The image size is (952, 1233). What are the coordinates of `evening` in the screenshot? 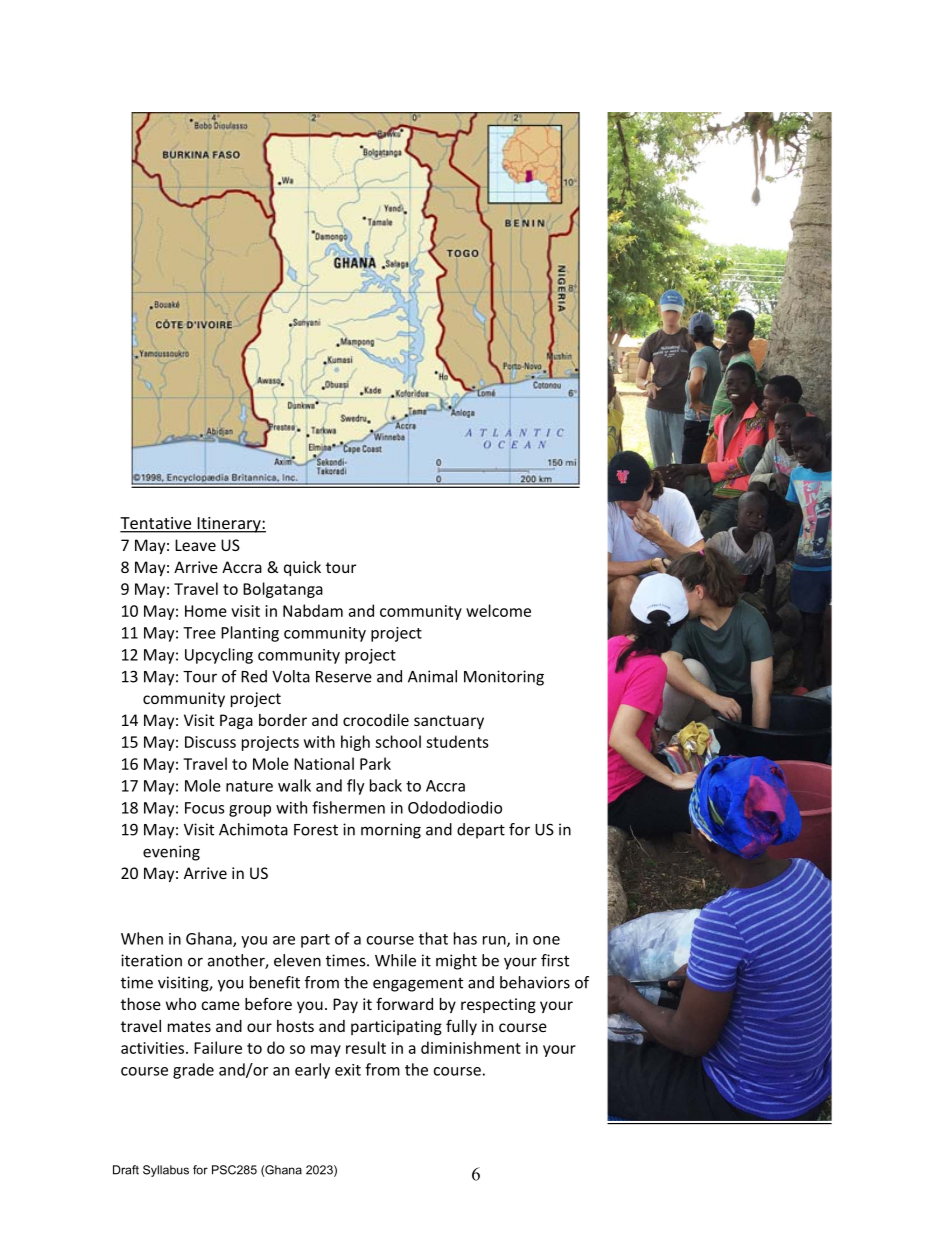 It's located at (171, 853).
